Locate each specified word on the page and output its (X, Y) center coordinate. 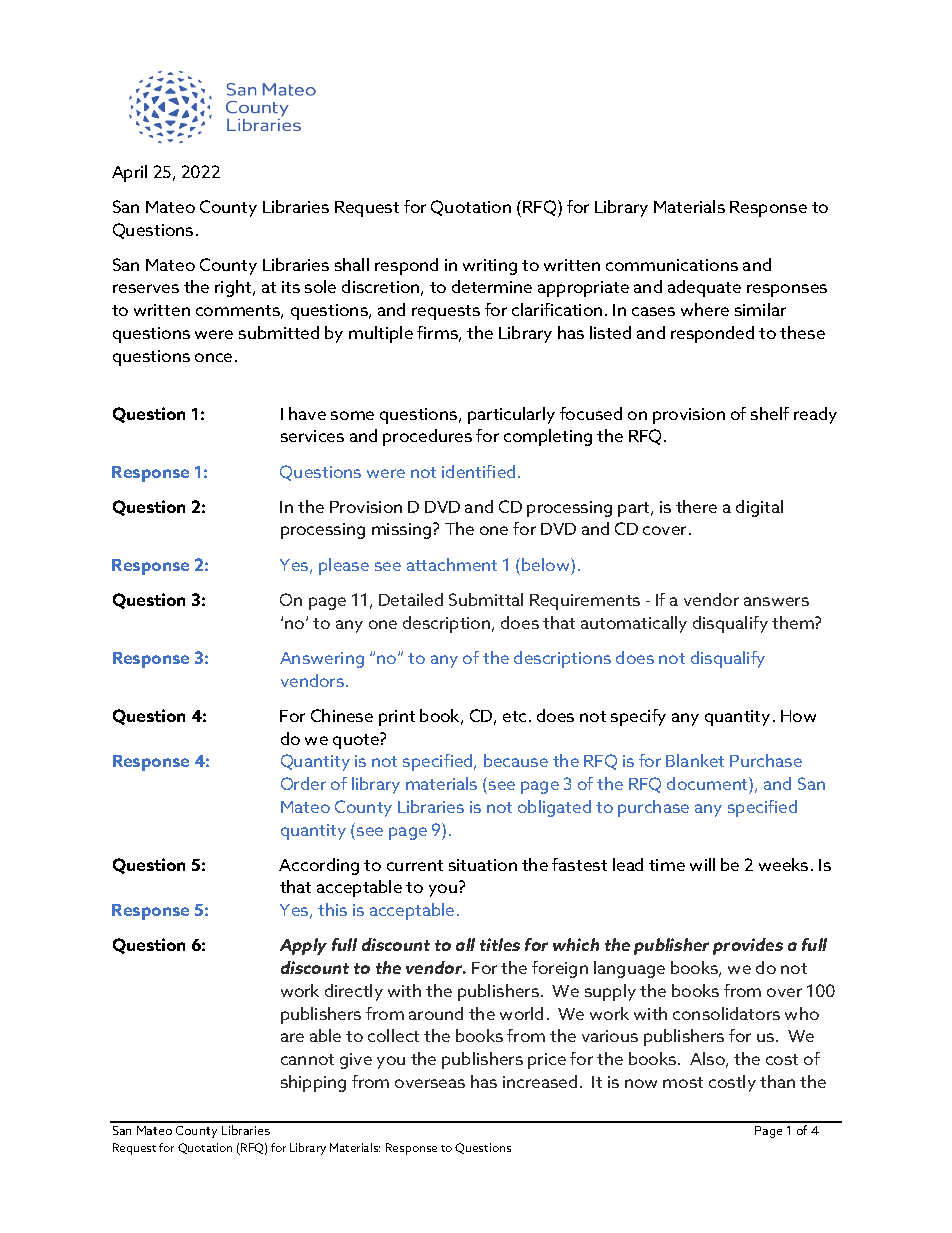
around (436, 1013)
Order (303, 783)
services (312, 436)
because (516, 760)
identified (478, 471)
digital (759, 508)
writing (490, 267)
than (777, 1081)
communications (672, 265)
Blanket (695, 760)
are (292, 1037)
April (129, 173)
